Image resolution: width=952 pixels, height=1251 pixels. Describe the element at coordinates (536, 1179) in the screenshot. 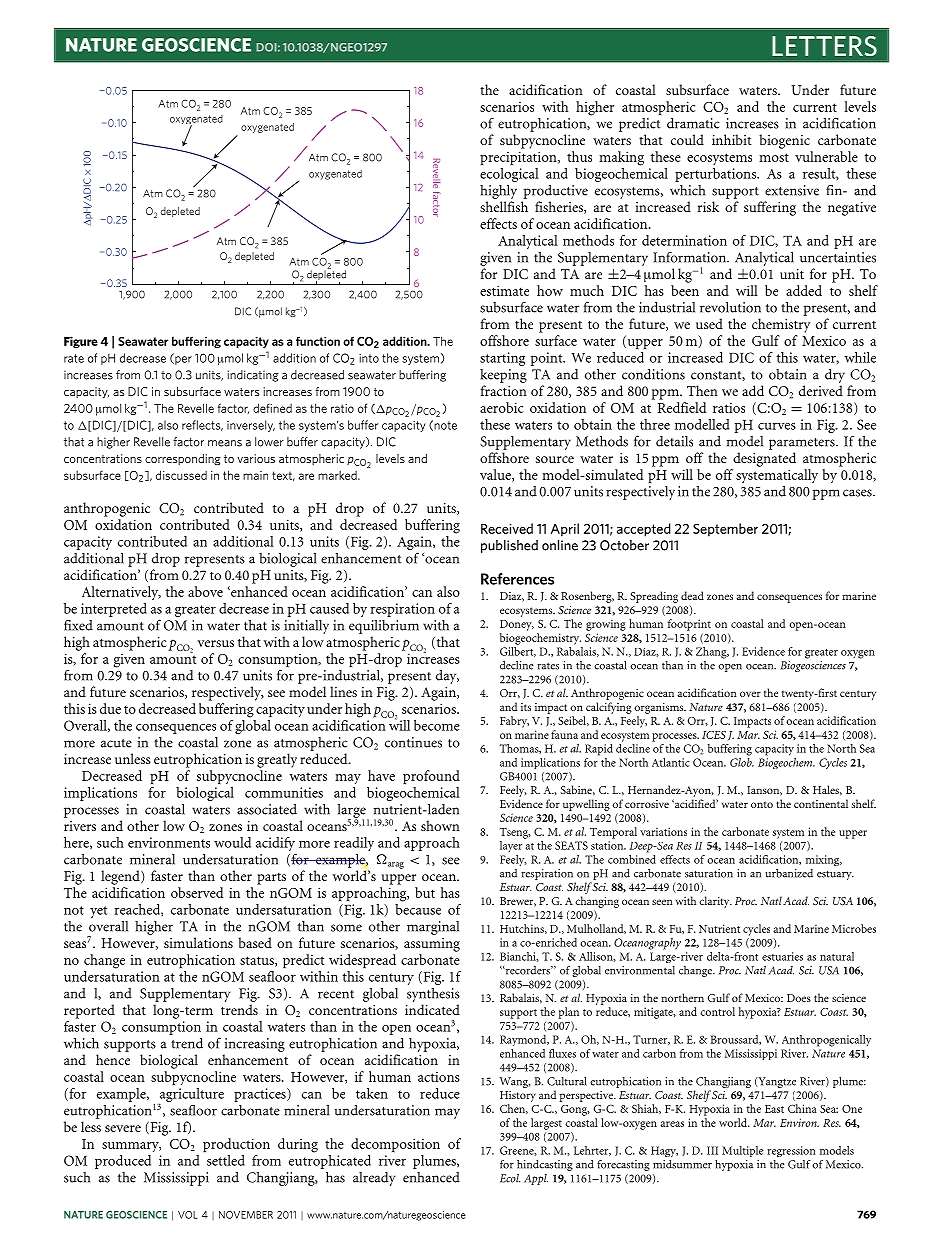

I see `Appl` at that location.
